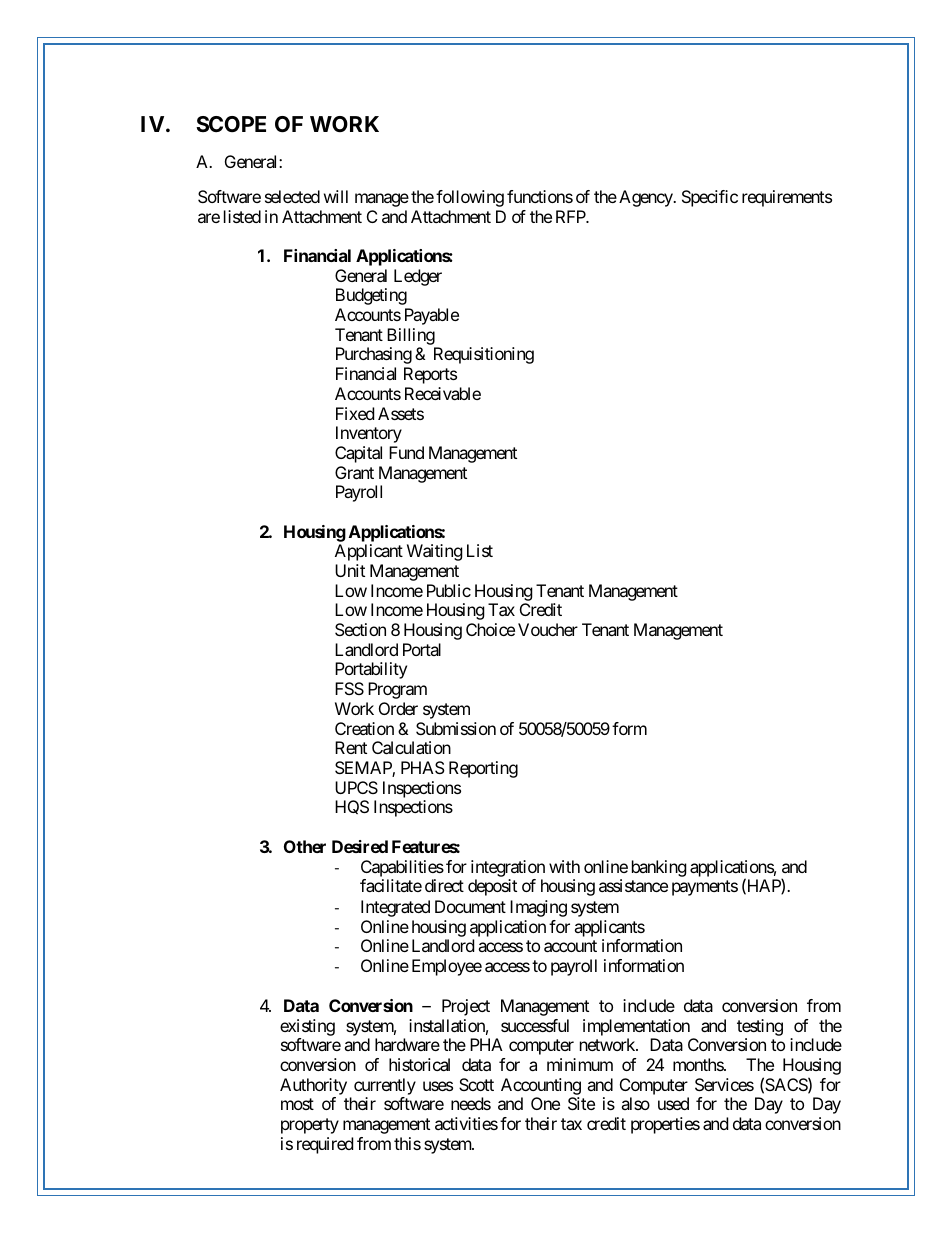 The height and width of the screenshot is (1233, 952). I want to click on Voucher, so click(548, 629).
